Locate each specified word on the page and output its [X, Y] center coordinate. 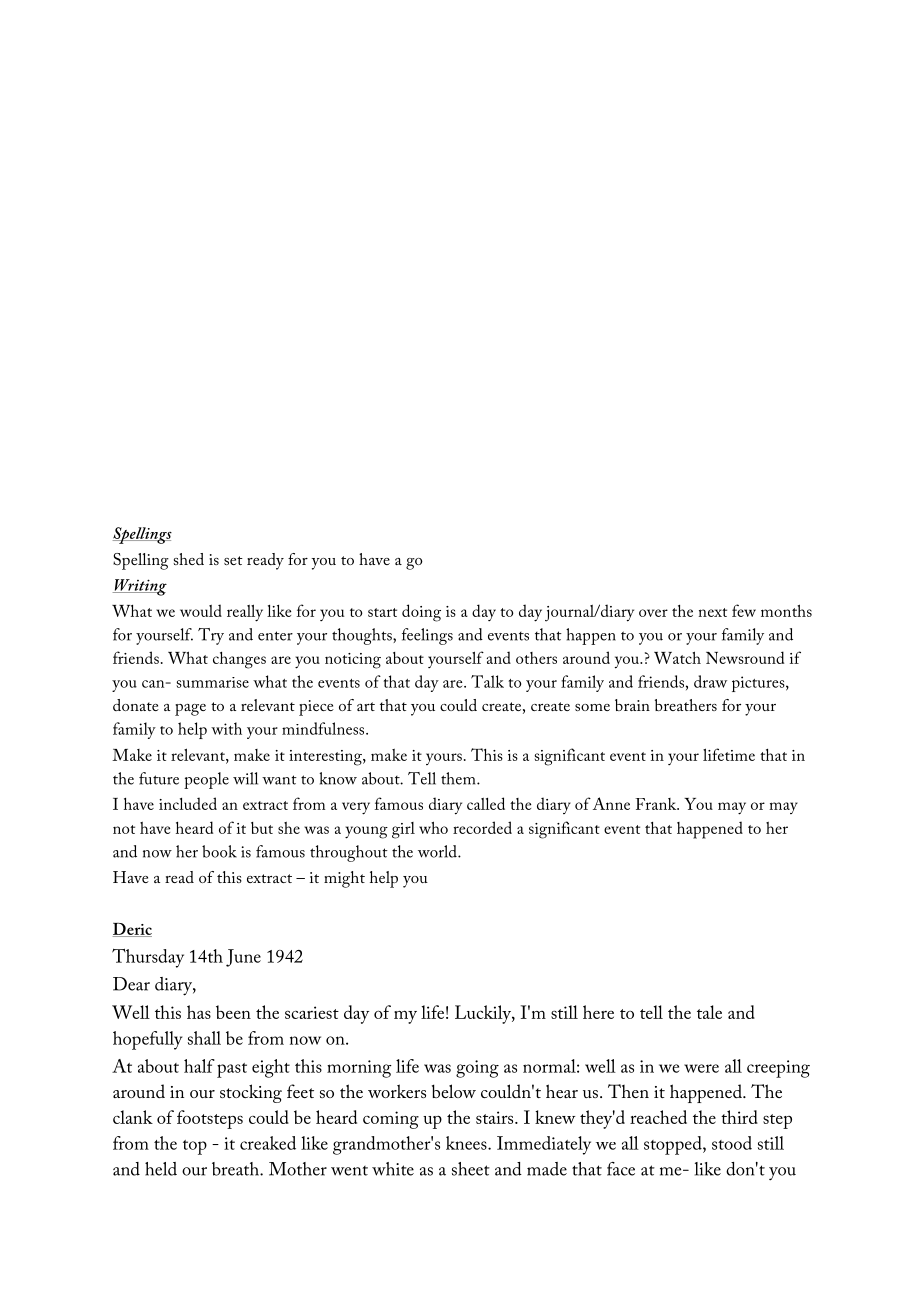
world [438, 851]
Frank [657, 804]
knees [467, 1143]
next [713, 612]
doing [421, 613]
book [219, 851]
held [161, 1169]
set [233, 560]
